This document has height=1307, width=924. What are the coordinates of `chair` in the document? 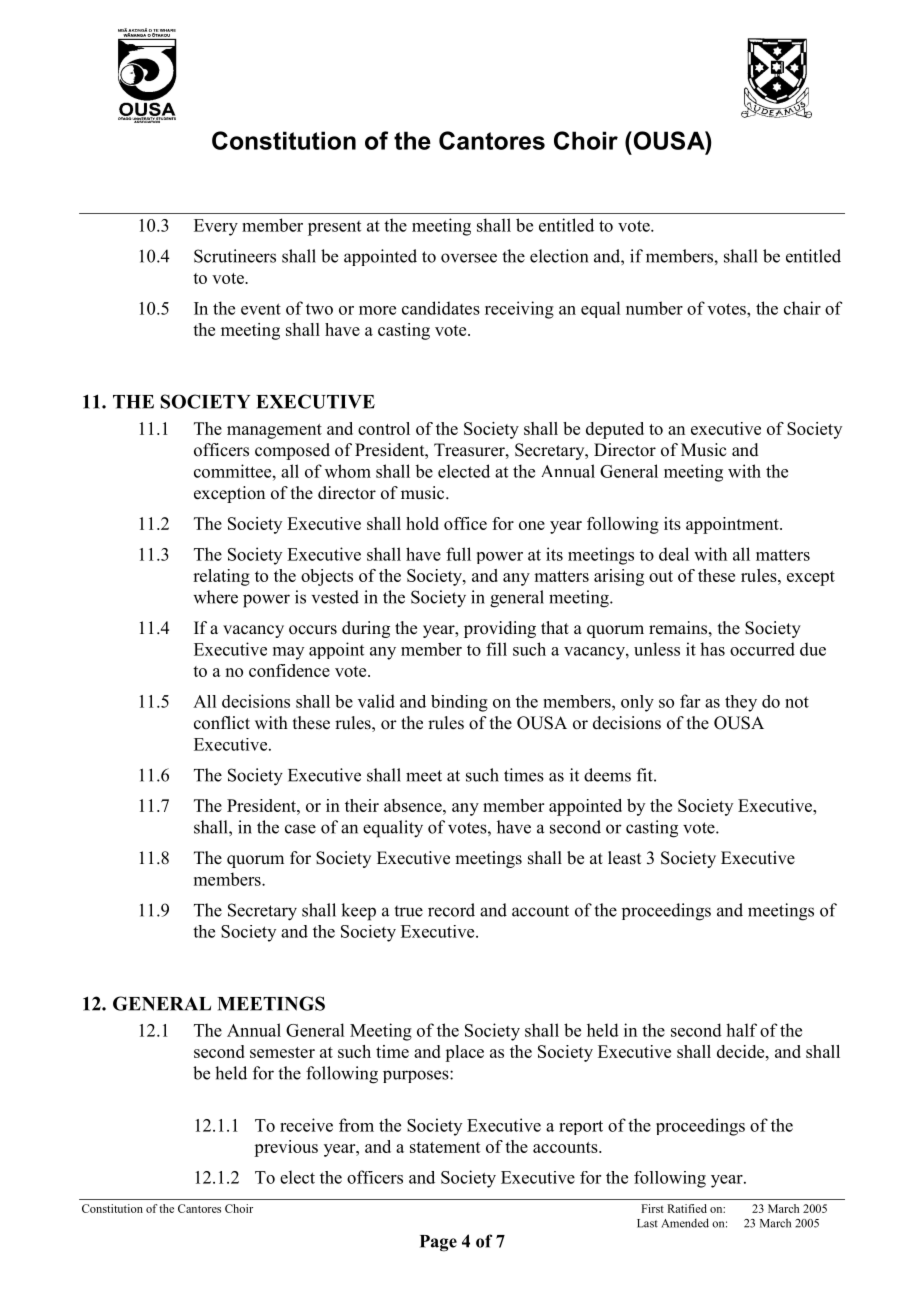 It's located at (802, 308).
